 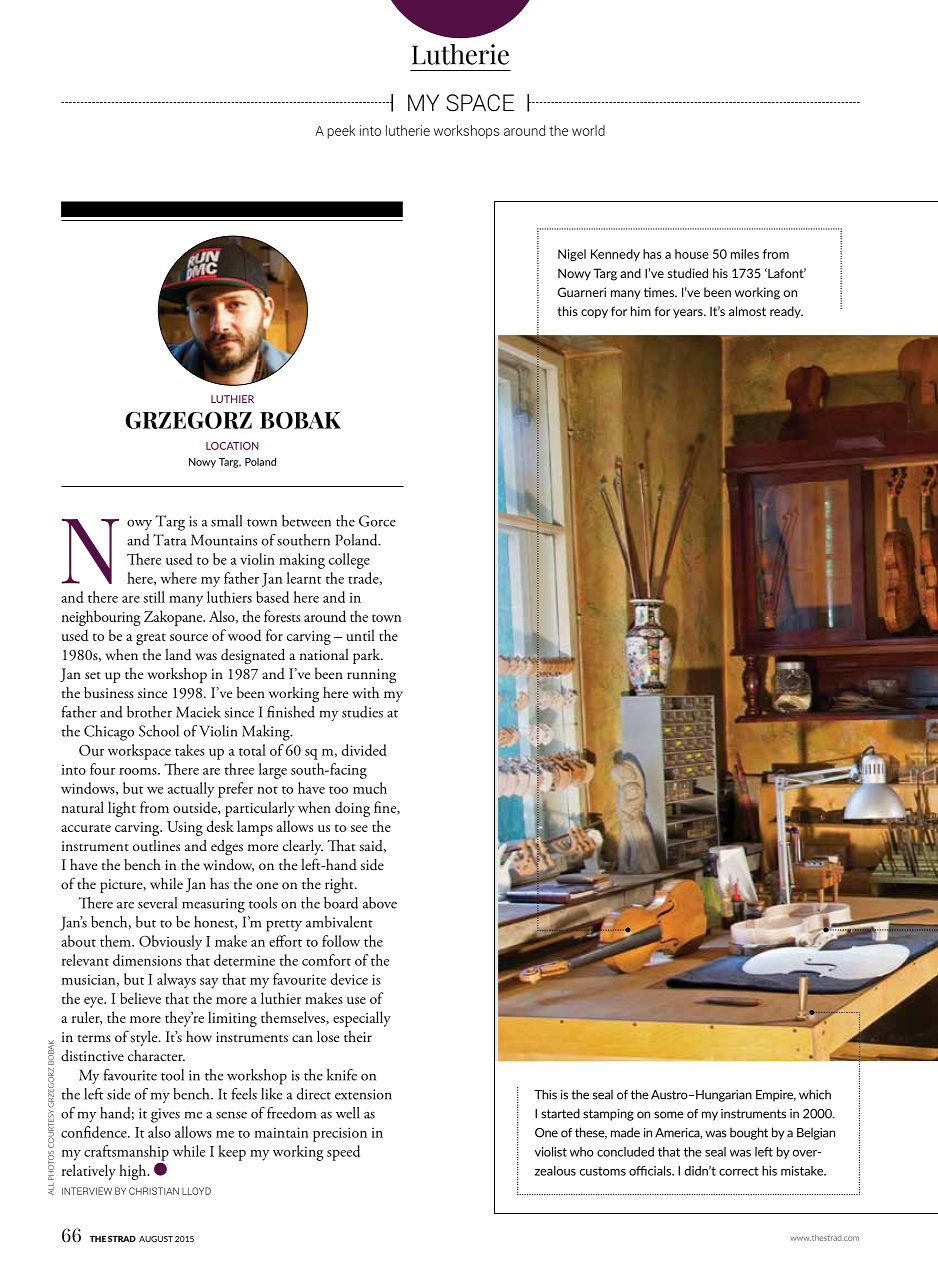 What do you see at coordinates (368, 656) in the image?
I see `park` at bounding box center [368, 656].
